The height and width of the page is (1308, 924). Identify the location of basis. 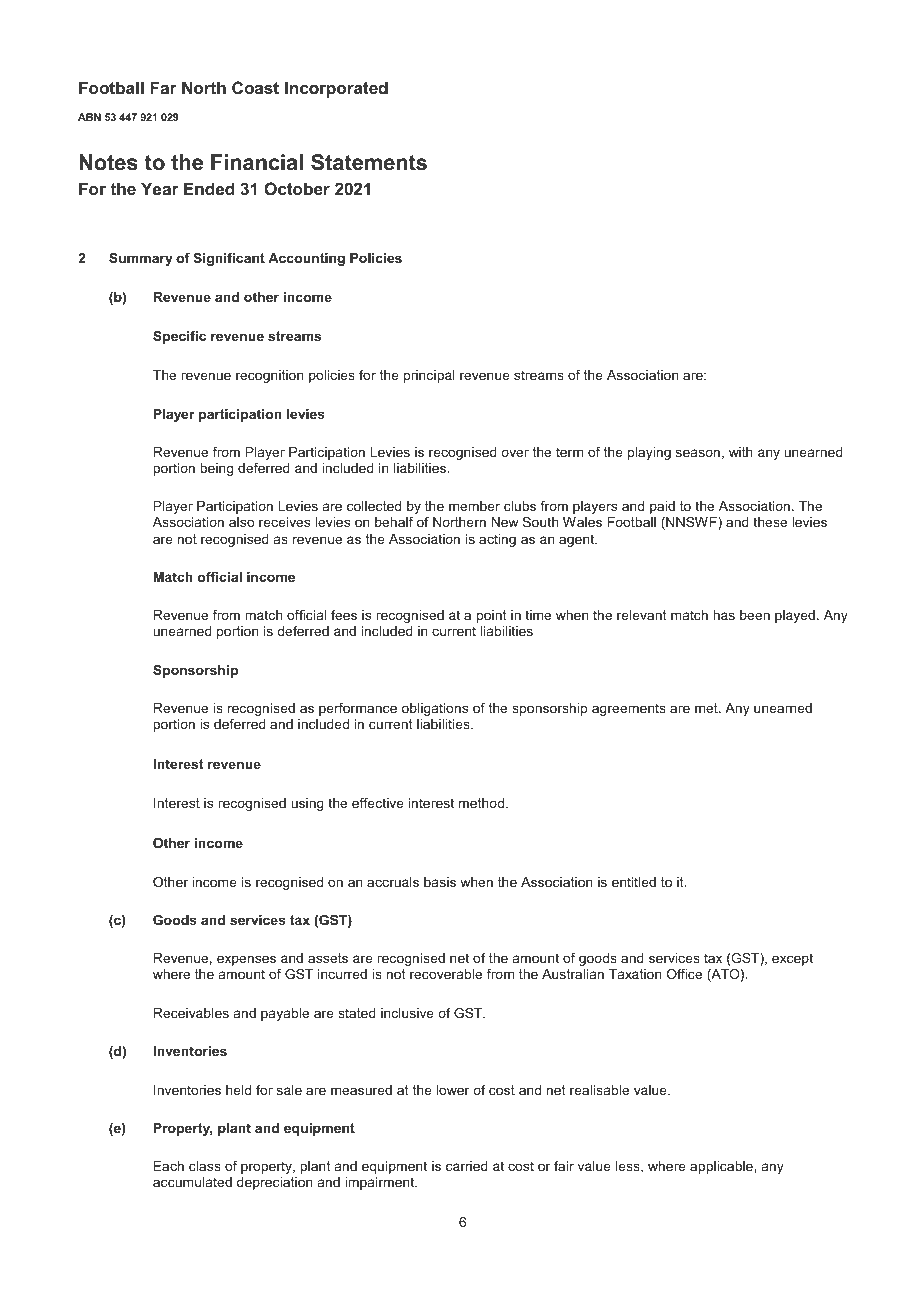
(440, 882).
